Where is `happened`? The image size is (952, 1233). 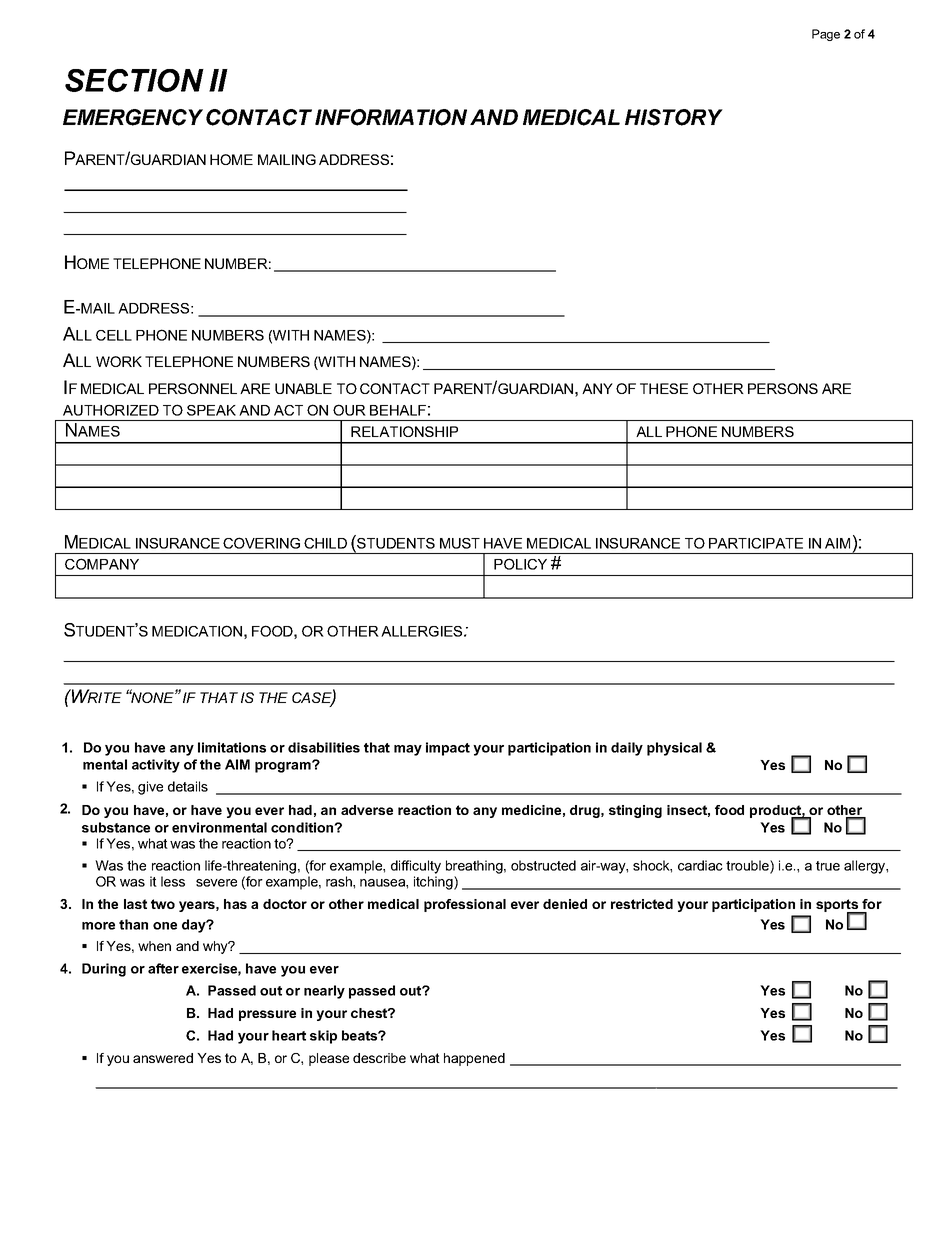 happened is located at coordinates (474, 1059).
